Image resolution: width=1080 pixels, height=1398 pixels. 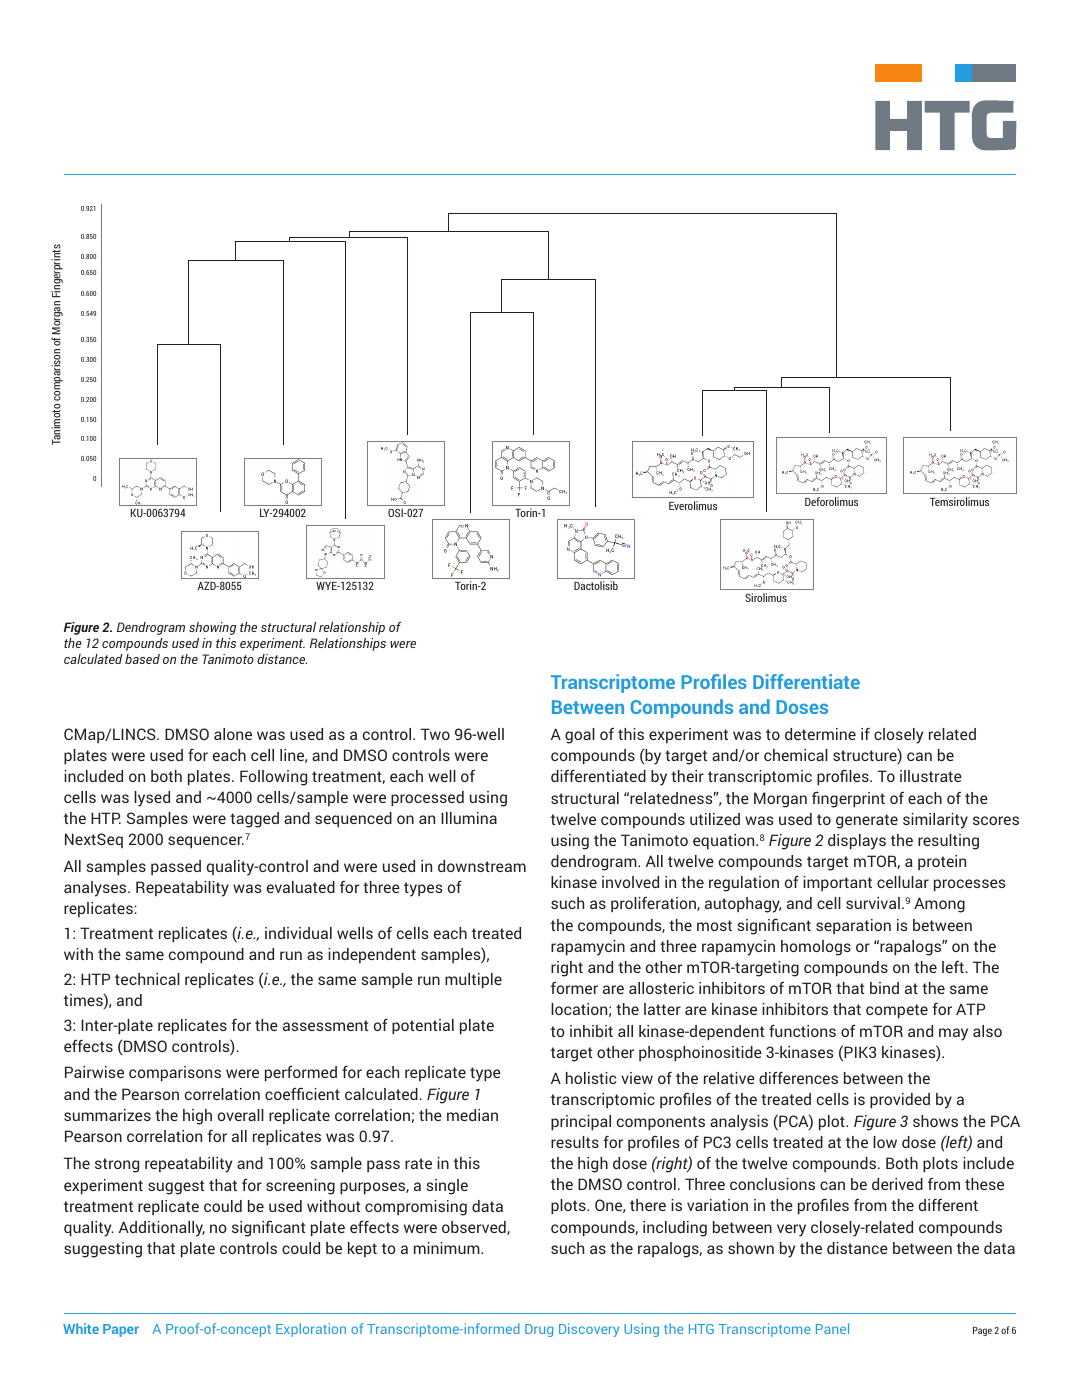 What do you see at coordinates (693, 505) in the screenshot?
I see `Everolimus` at bounding box center [693, 505].
